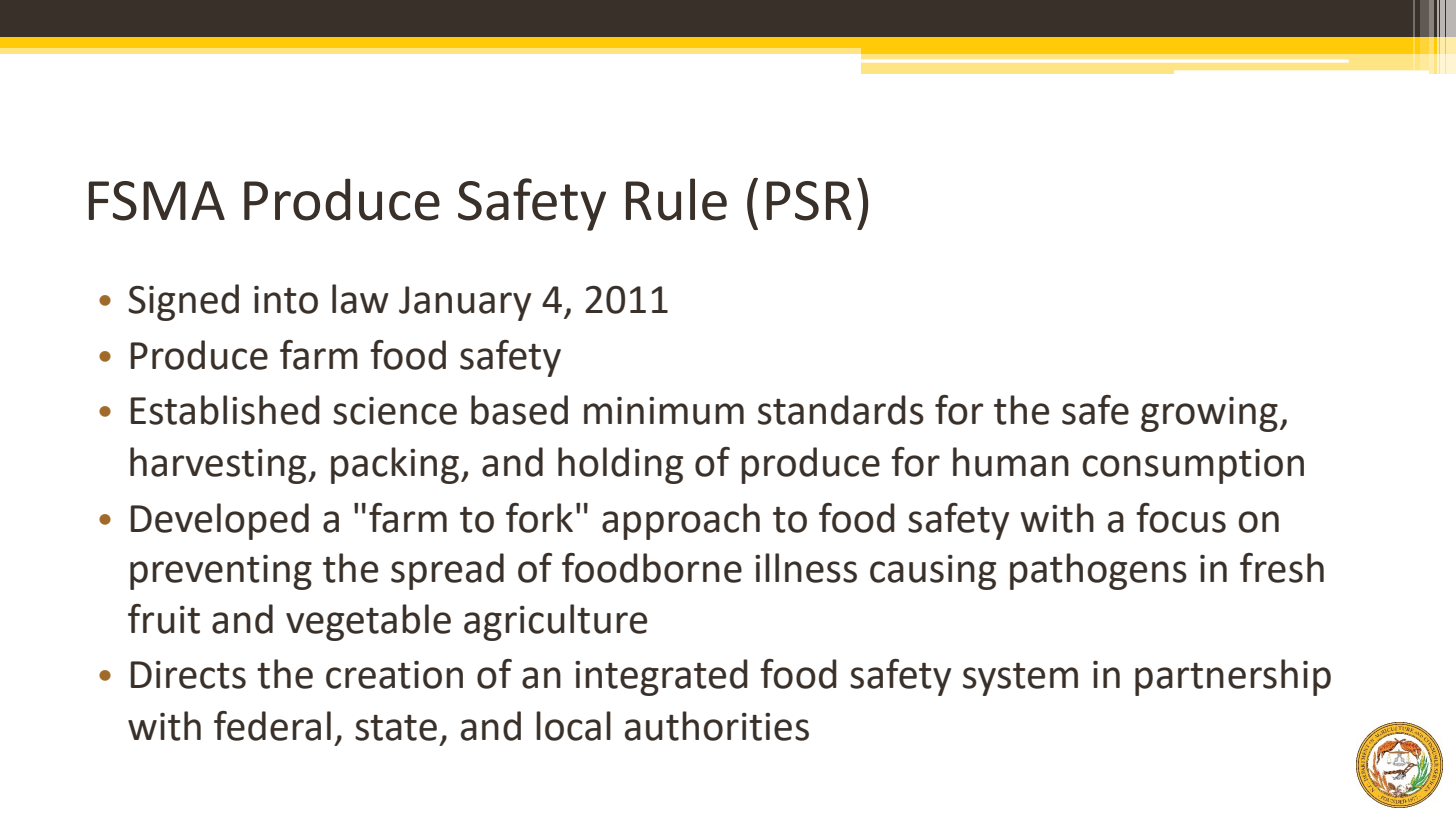 Image resolution: width=1456 pixels, height=819 pixels. What do you see at coordinates (809, 201) in the page?
I see `PSR` at bounding box center [809, 201].
